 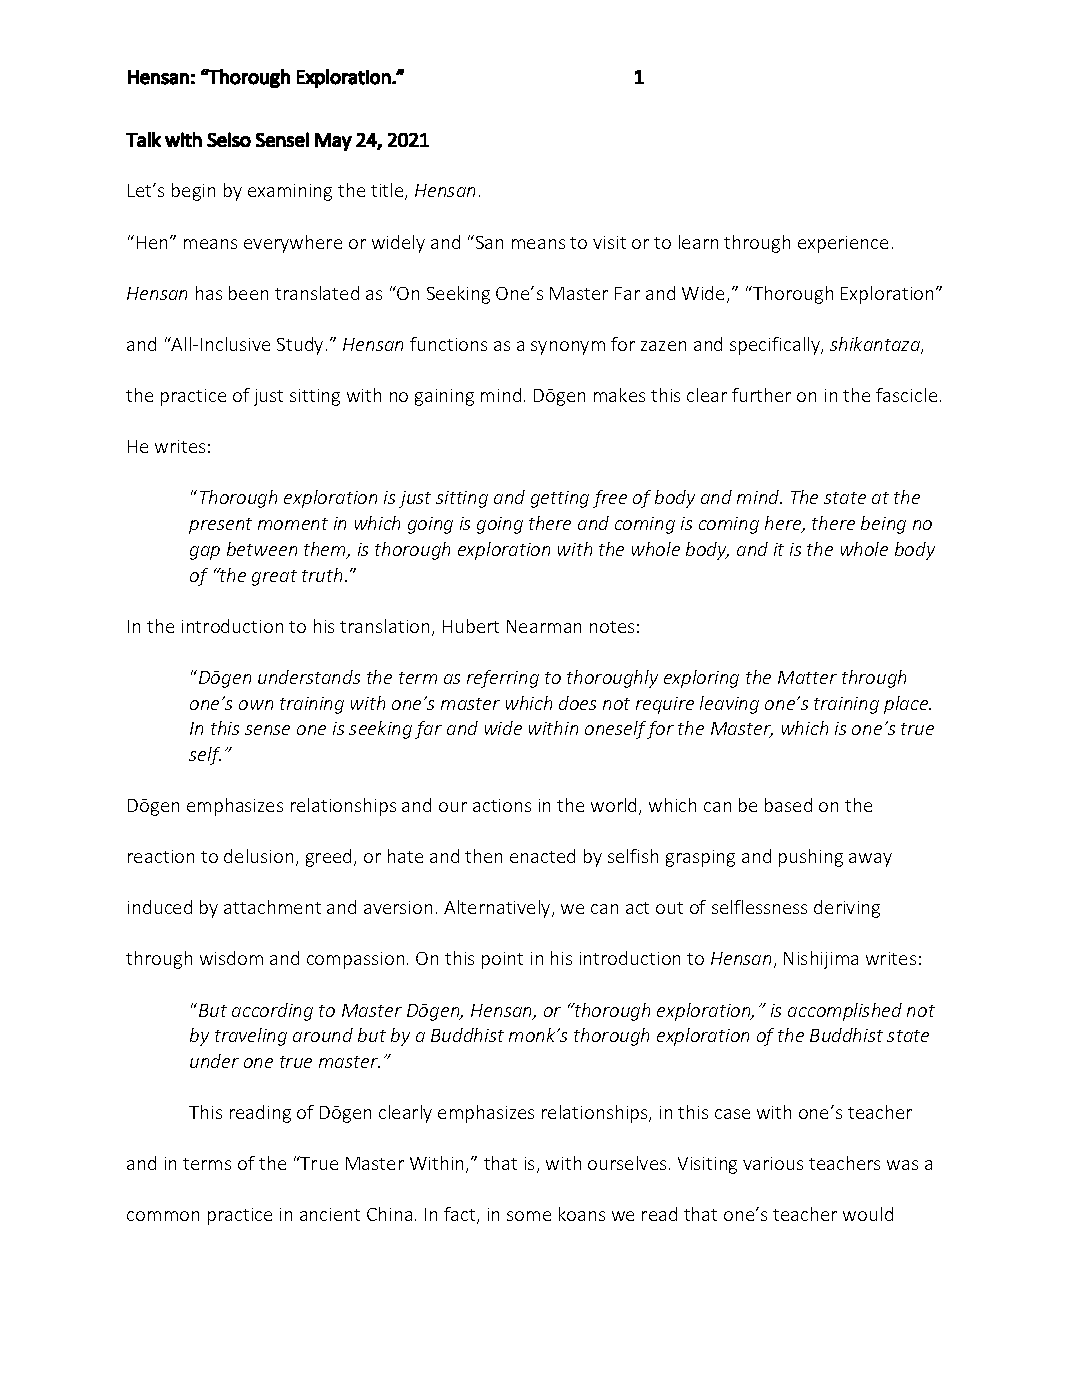 What do you see at coordinates (388, 191) in the screenshot?
I see `title` at bounding box center [388, 191].
